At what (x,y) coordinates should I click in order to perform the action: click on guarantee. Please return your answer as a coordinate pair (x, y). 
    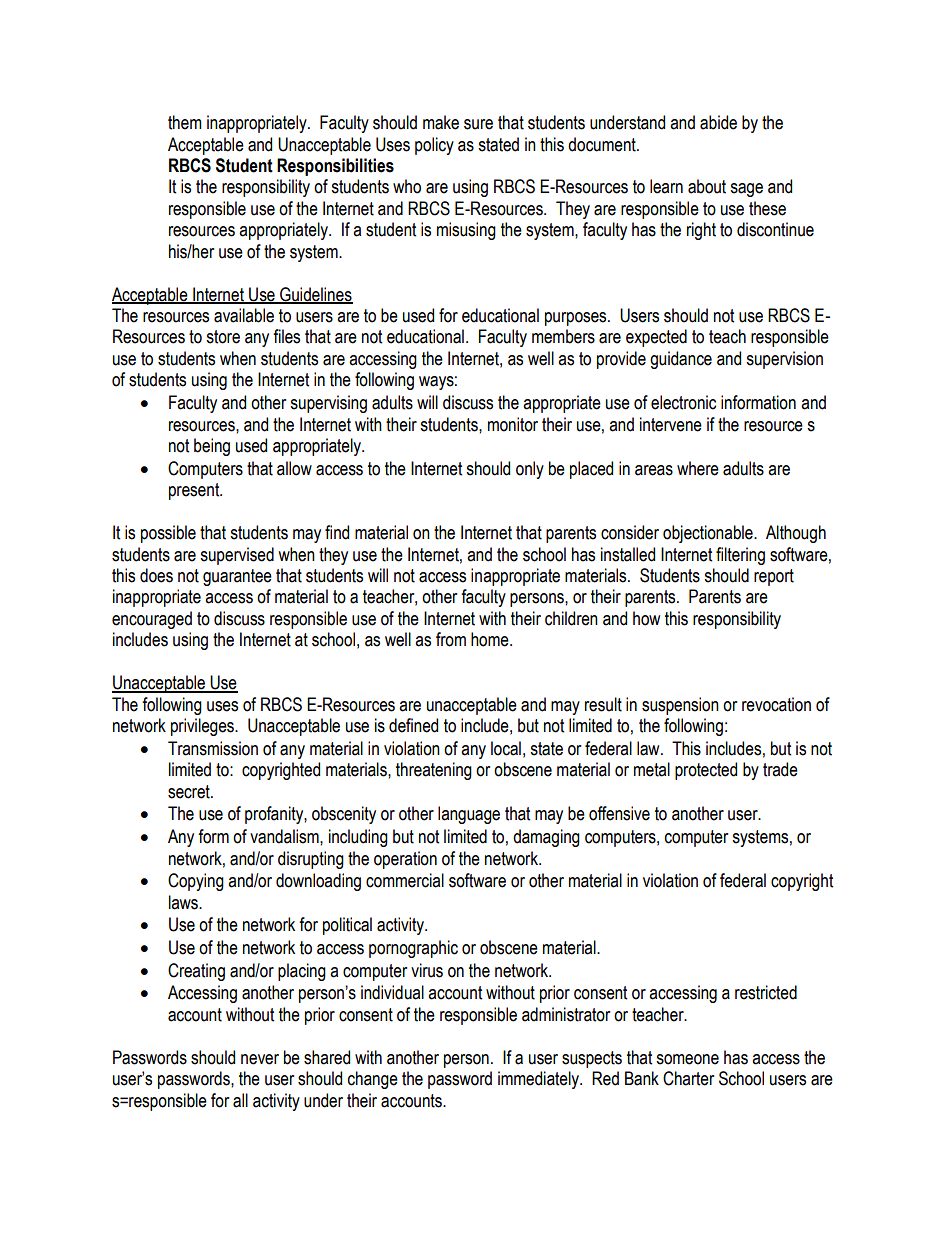
    Looking at the image, I should click on (237, 577).
